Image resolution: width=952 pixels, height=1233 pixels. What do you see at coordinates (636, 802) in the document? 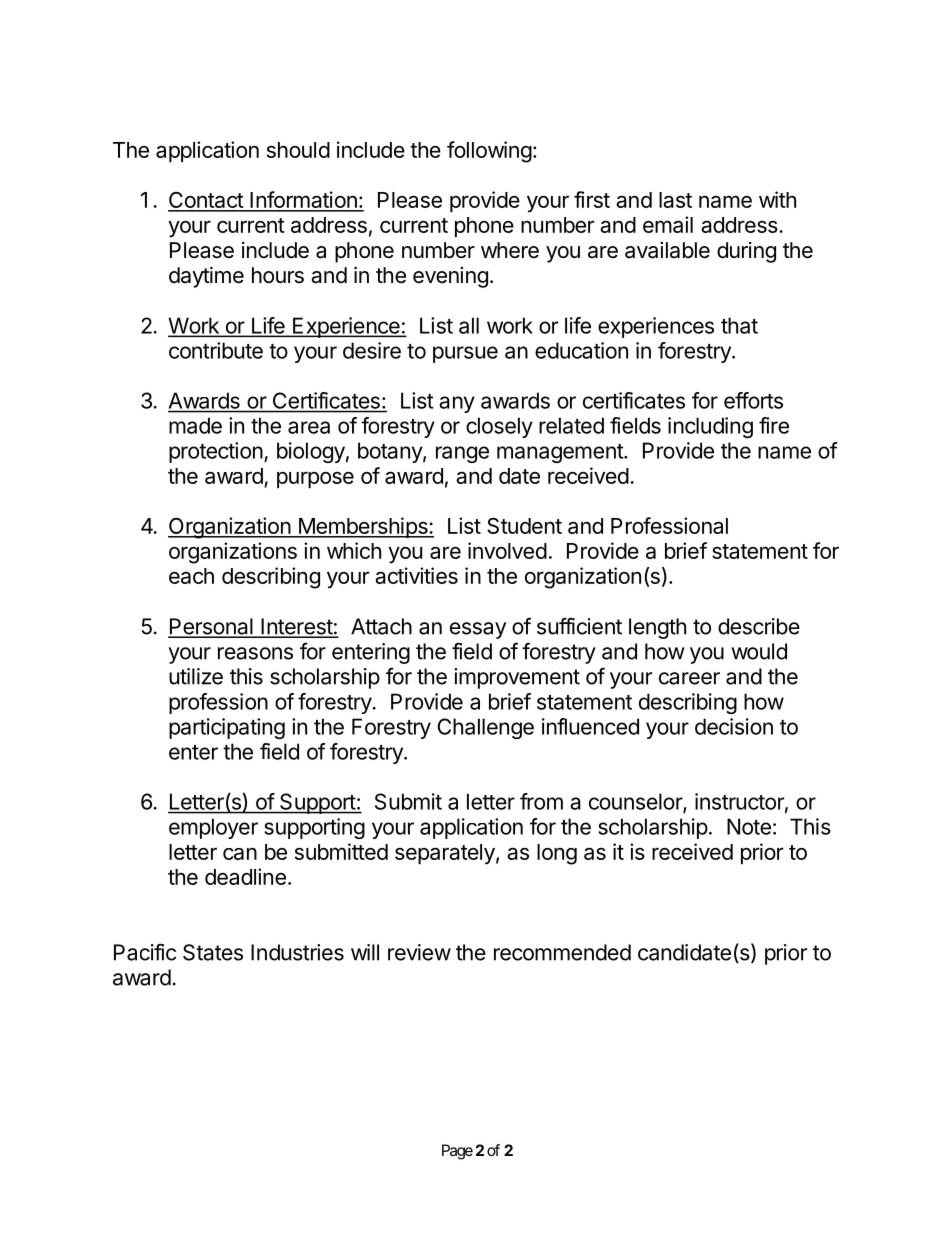
I see `counselor` at bounding box center [636, 802].
